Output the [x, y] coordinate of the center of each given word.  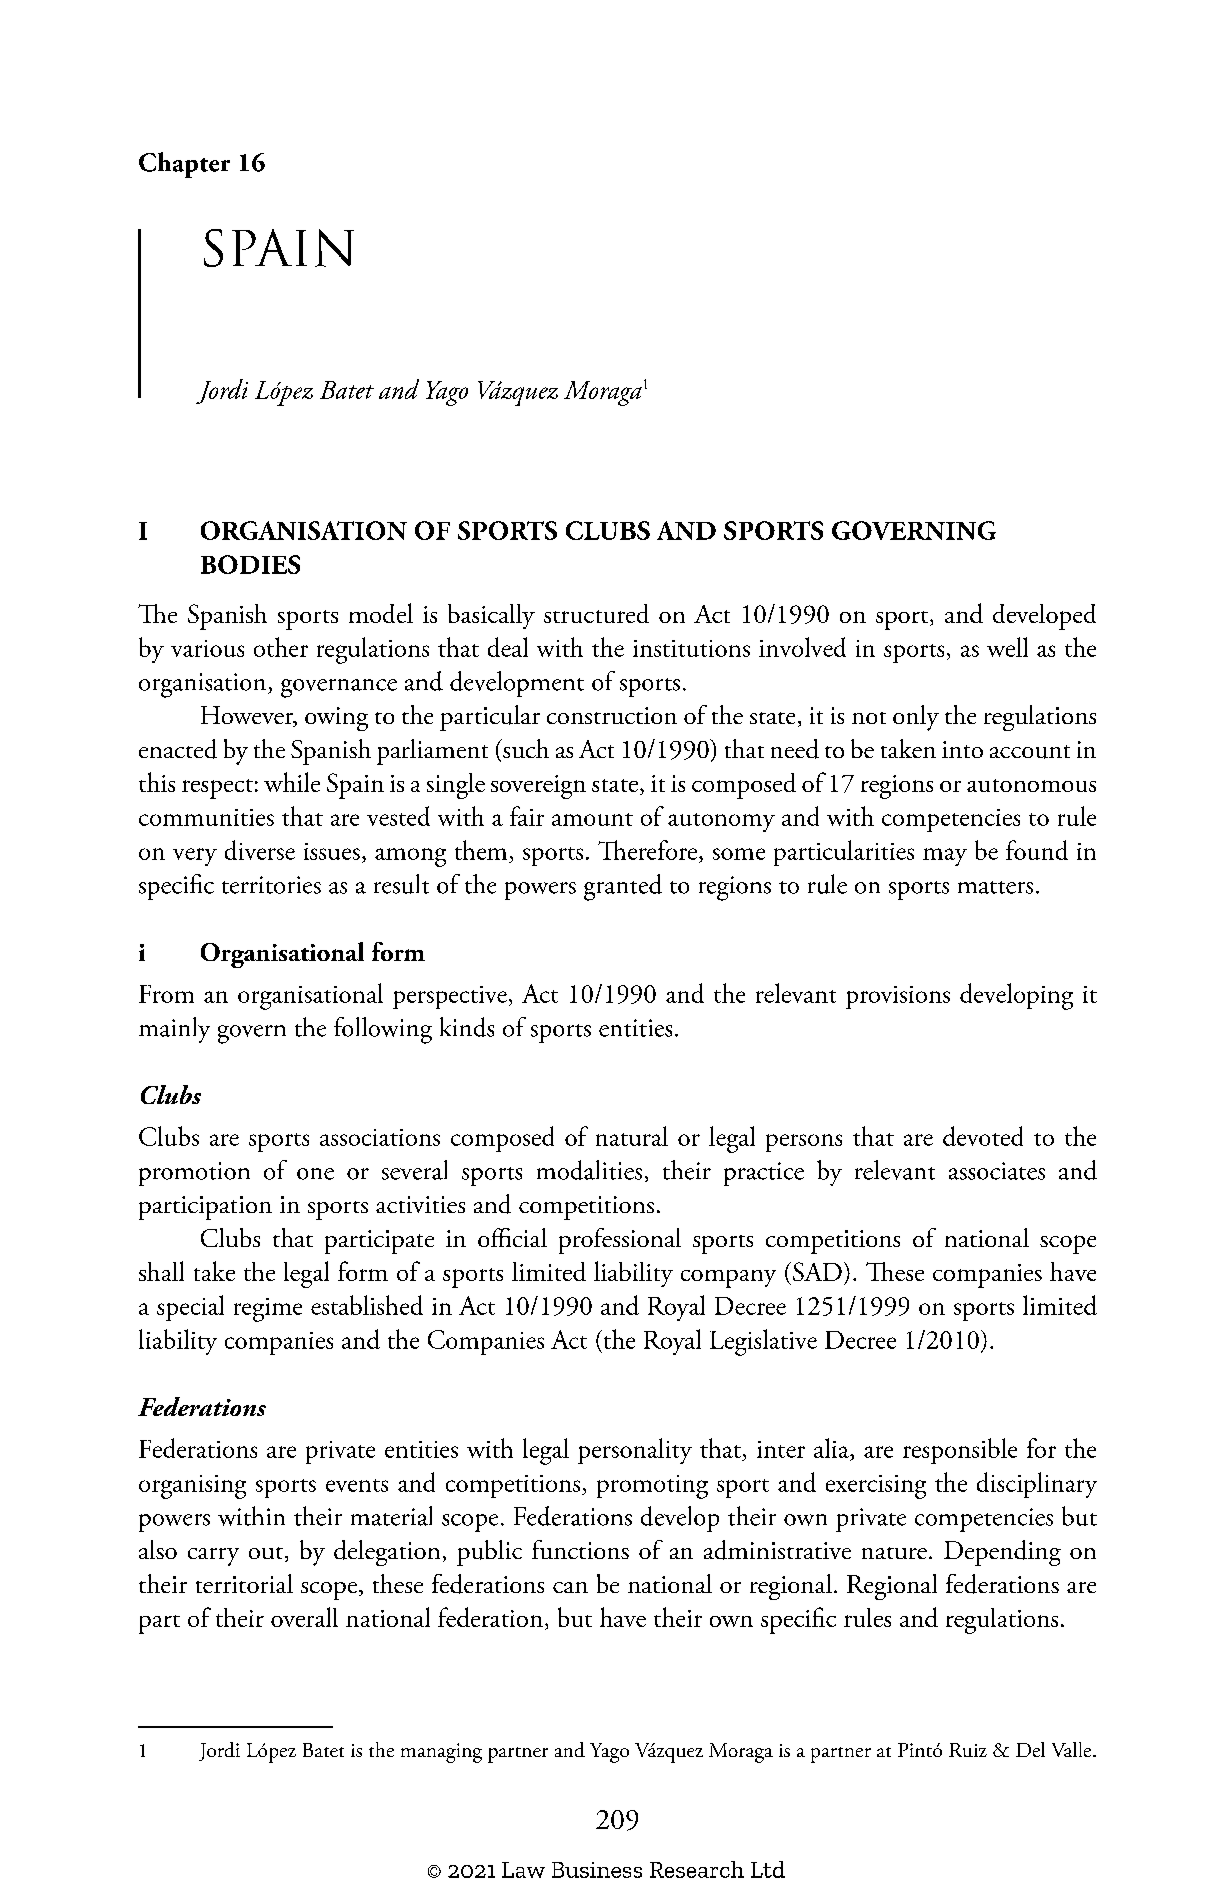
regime [268, 1310]
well [1007, 647]
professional [620, 1241]
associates [997, 1171]
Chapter [184, 165]
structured [596, 613]
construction [612, 715]
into [962, 749]
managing [441, 1753]
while [292, 782]
